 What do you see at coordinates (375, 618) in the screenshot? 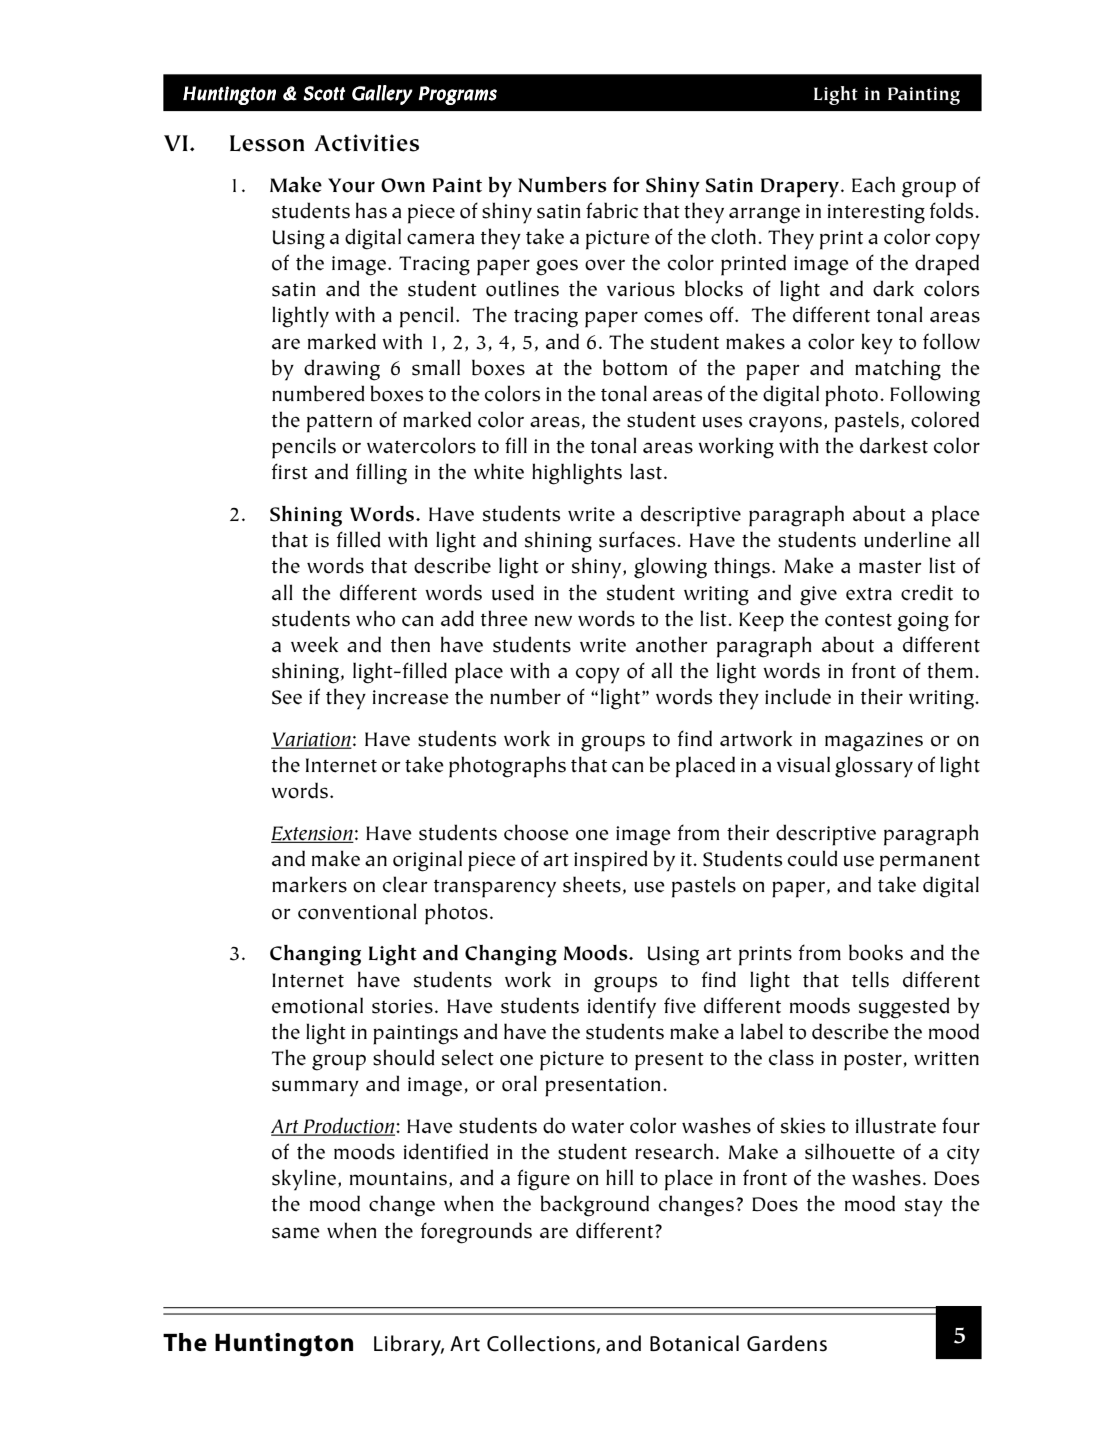
I see `who` at bounding box center [375, 618].
